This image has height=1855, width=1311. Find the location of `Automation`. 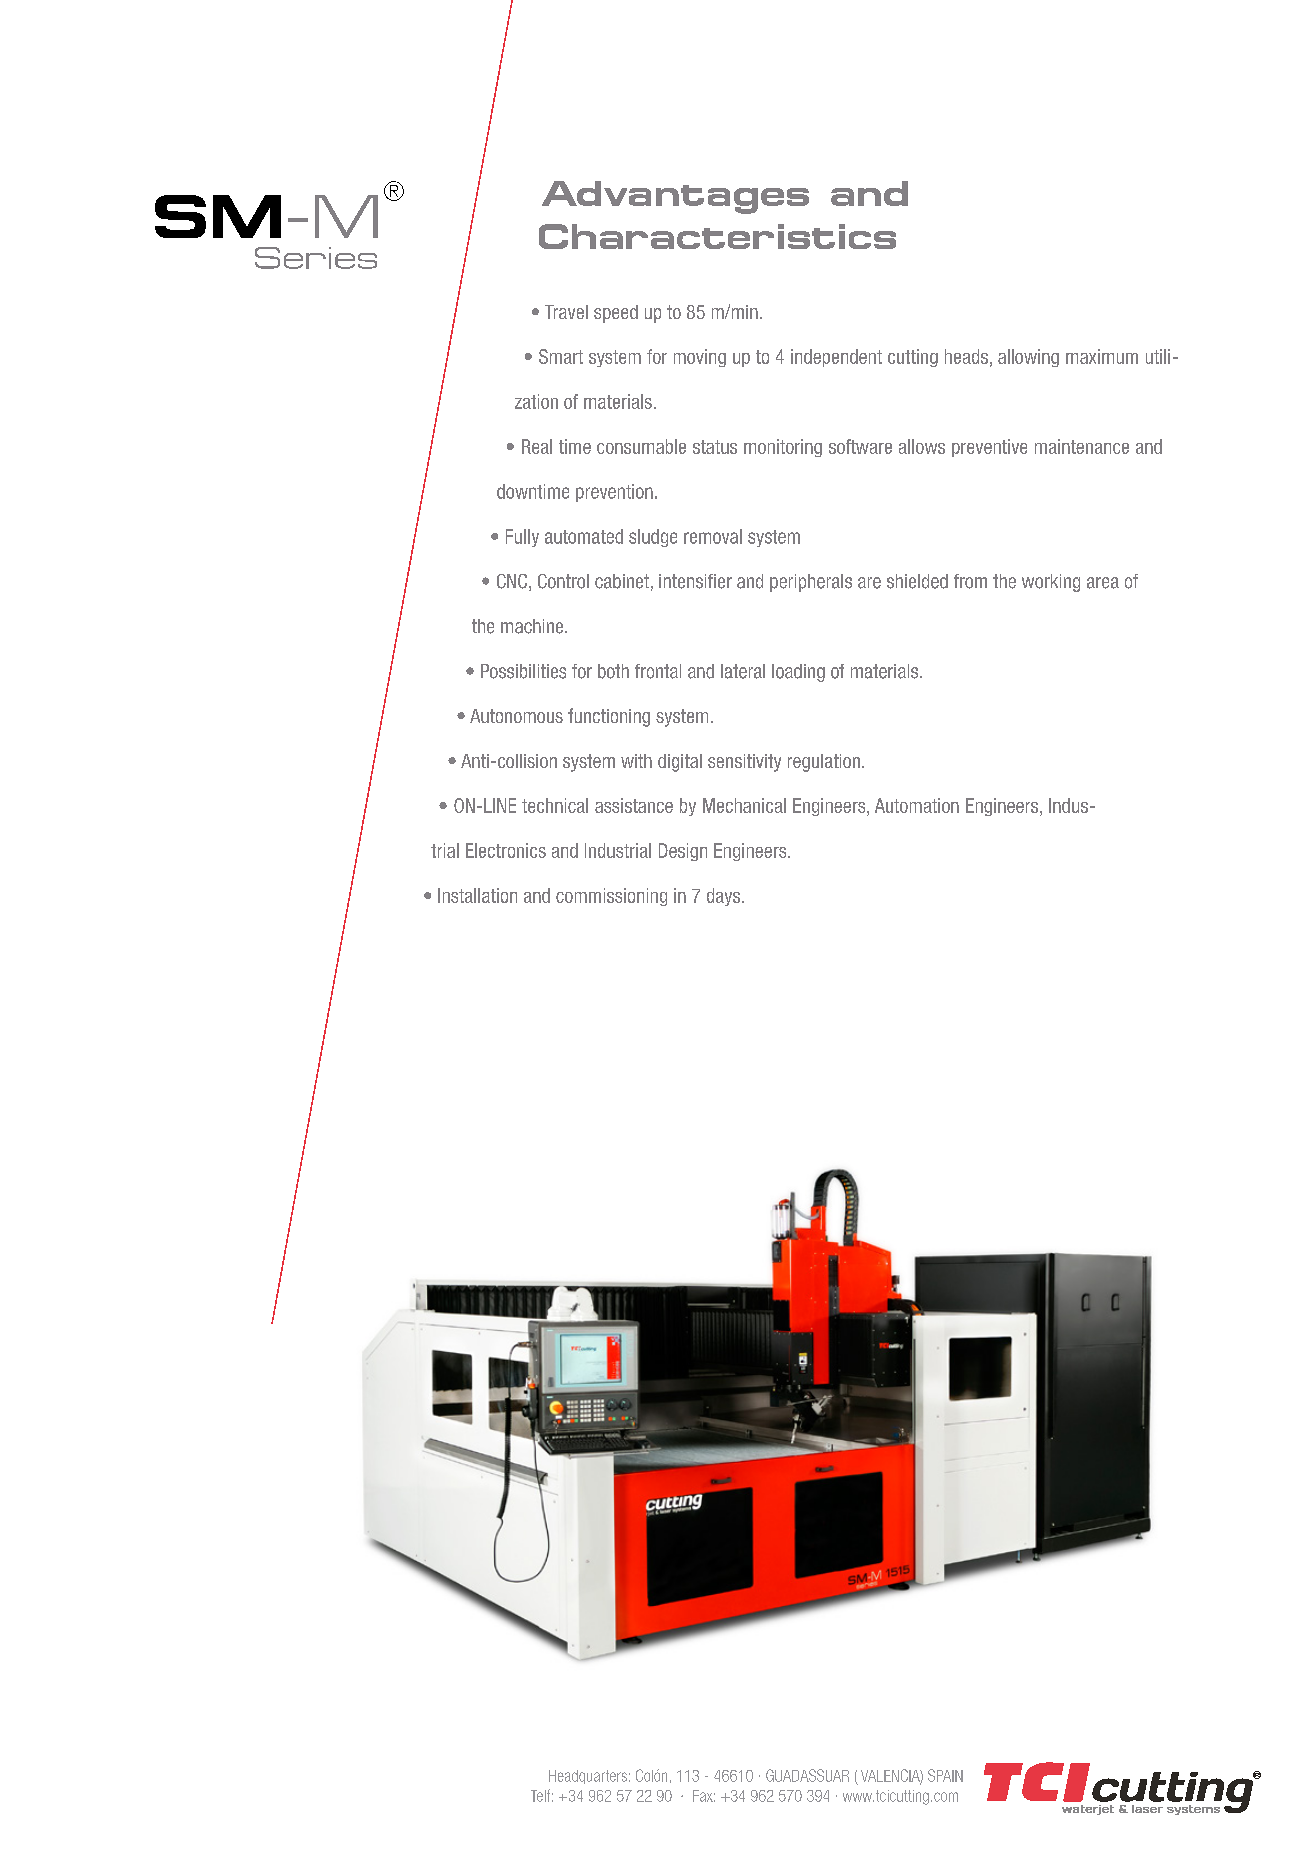

Automation is located at coordinates (917, 805).
